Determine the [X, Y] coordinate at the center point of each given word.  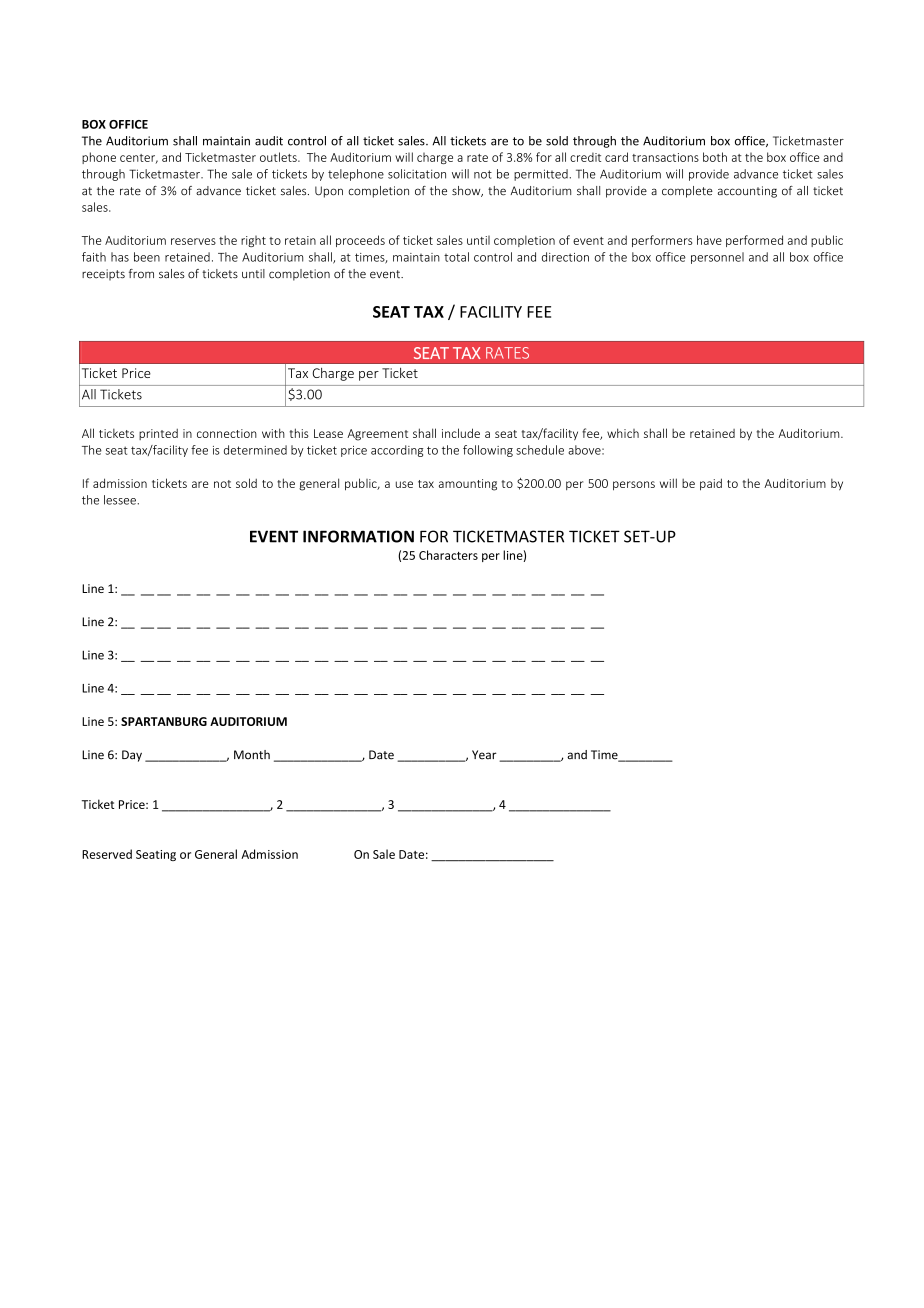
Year [484, 755]
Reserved [107, 854]
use [404, 484]
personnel [717, 258]
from [141, 274]
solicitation [417, 174]
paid [711, 484]
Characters [448, 555]
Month [252, 755]
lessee [120, 500]
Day [132, 756]
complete [687, 192]
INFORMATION [358, 536]
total [456, 257]
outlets [279, 157]
